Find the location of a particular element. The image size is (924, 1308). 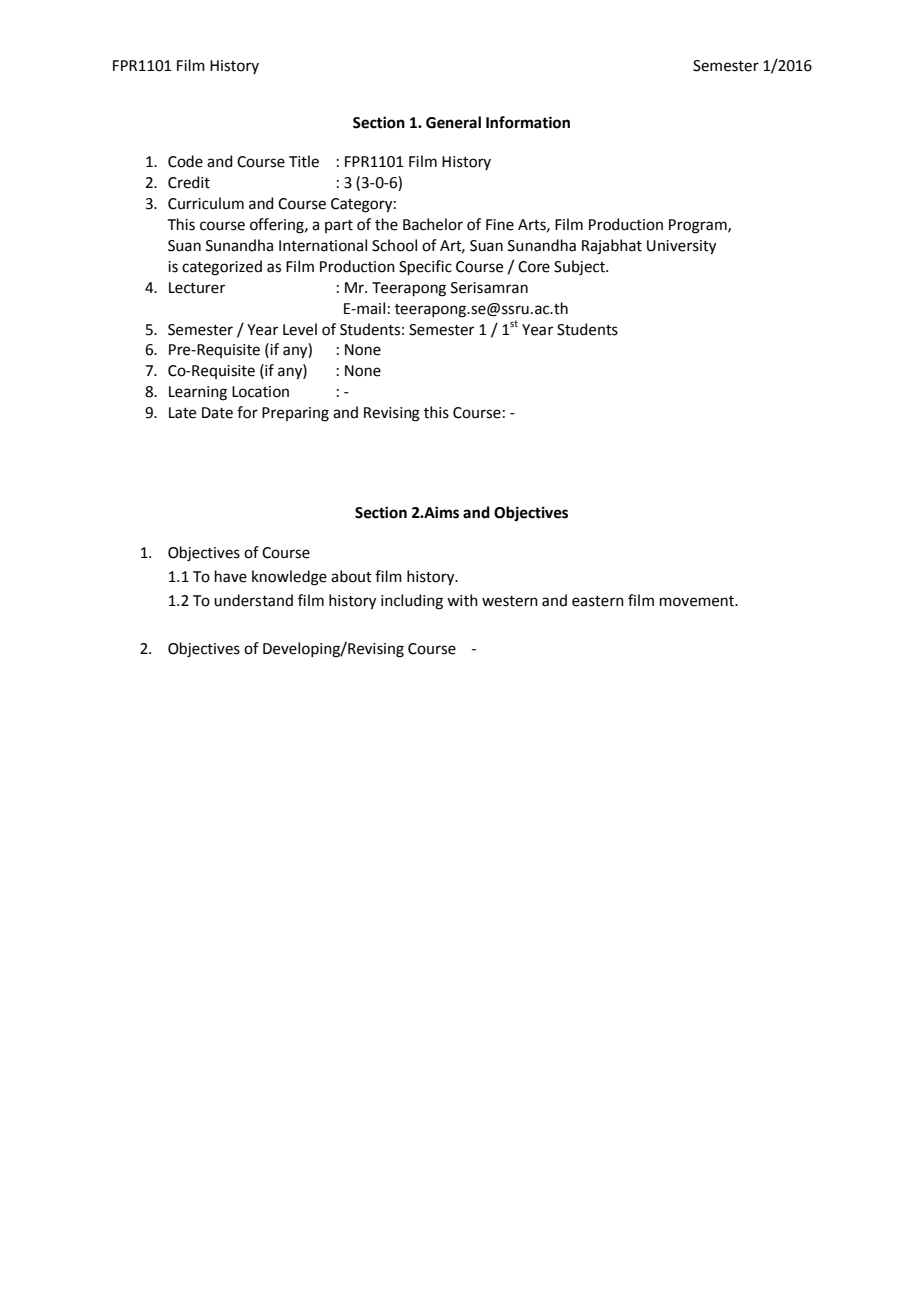

Location is located at coordinates (260, 392).
